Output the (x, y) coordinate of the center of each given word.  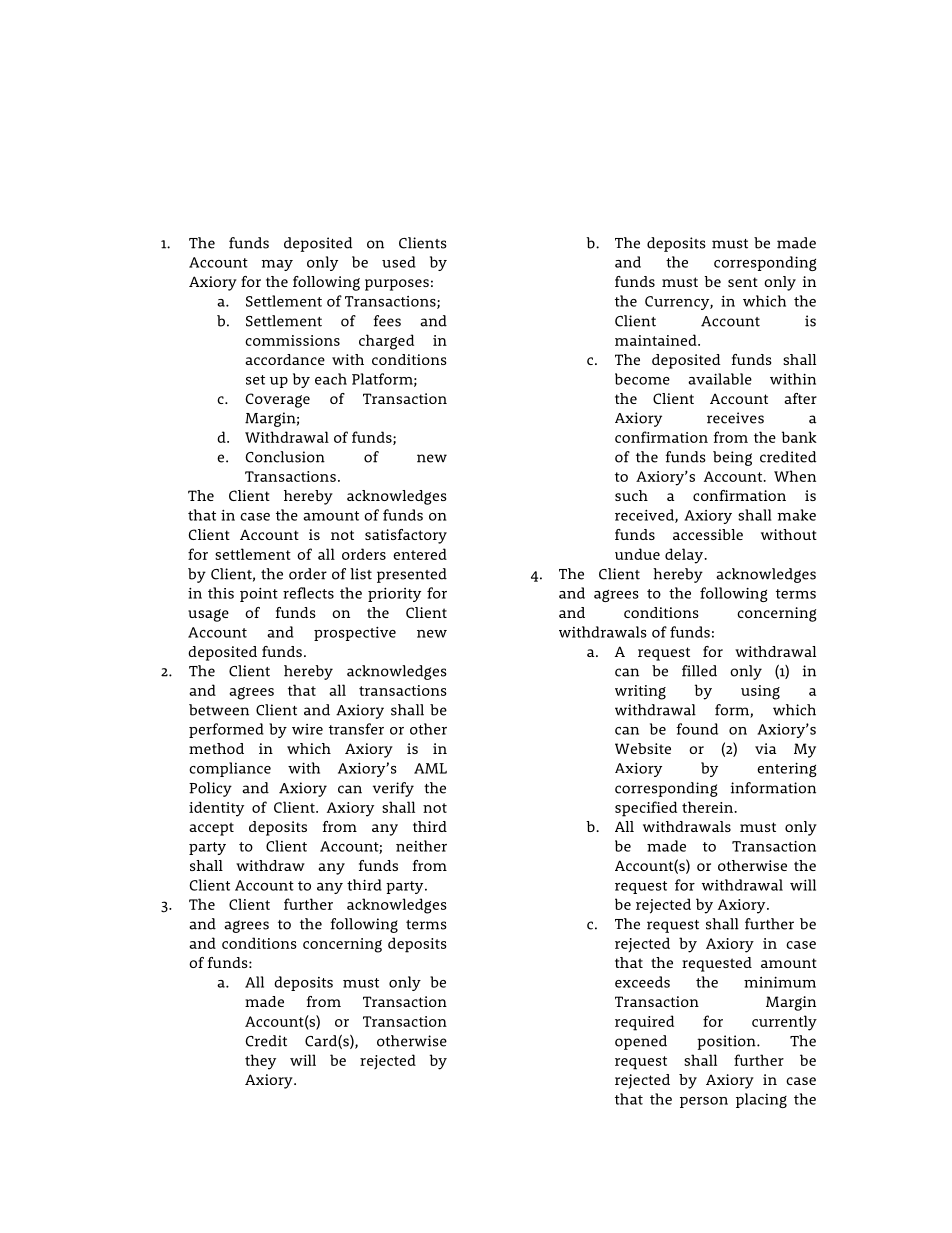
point (259, 595)
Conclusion (285, 457)
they (260, 1062)
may (277, 265)
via (766, 748)
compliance (230, 769)
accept (211, 829)
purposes (397, 285)
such (631, 495)
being (732, 458)
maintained (657, 340)
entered (420, 554)
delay (685, 556)
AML (430, 768)
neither (421, 846)
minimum (780, 982)
